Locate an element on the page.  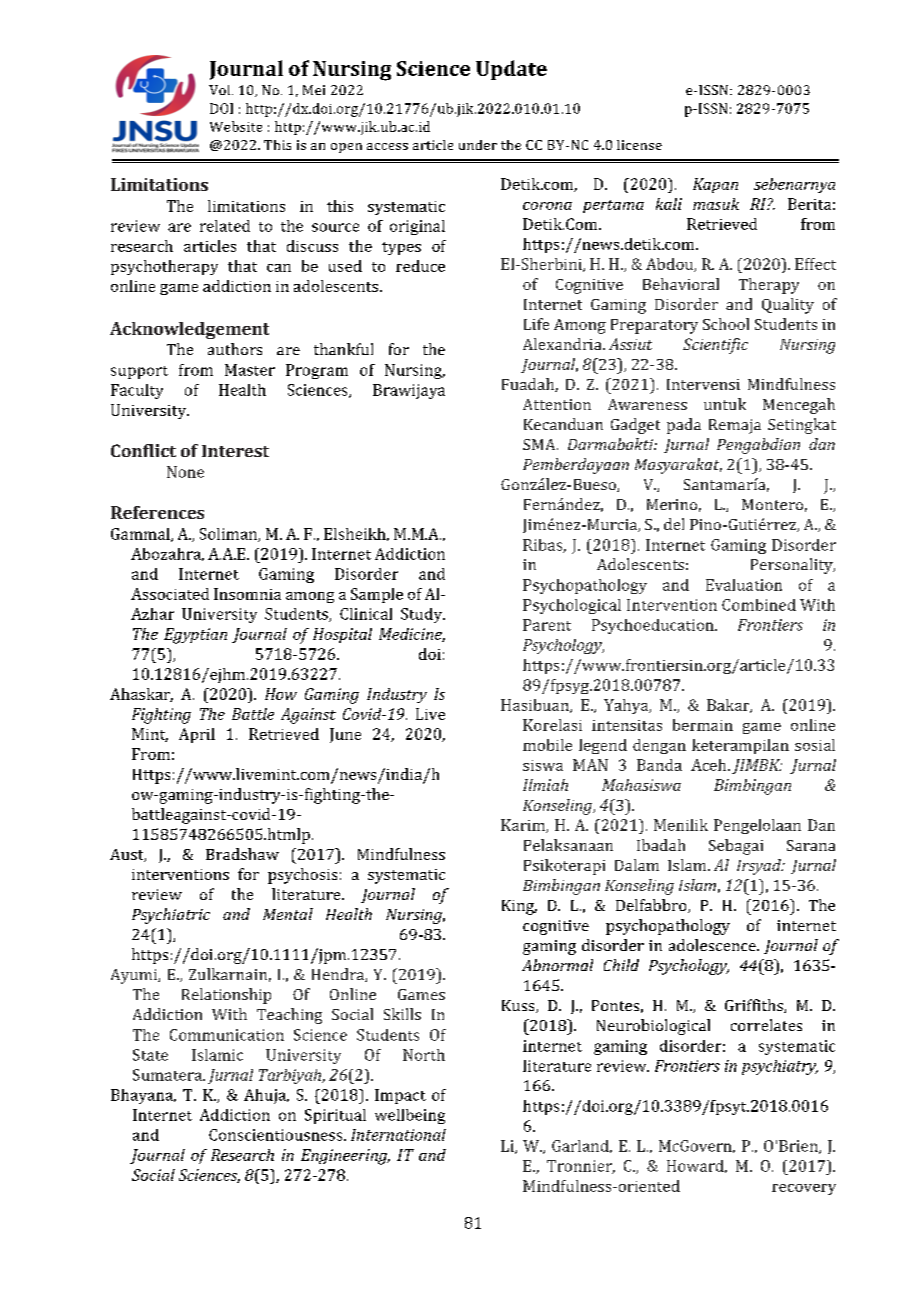
adolescence is located at coordinates (713, 945).
